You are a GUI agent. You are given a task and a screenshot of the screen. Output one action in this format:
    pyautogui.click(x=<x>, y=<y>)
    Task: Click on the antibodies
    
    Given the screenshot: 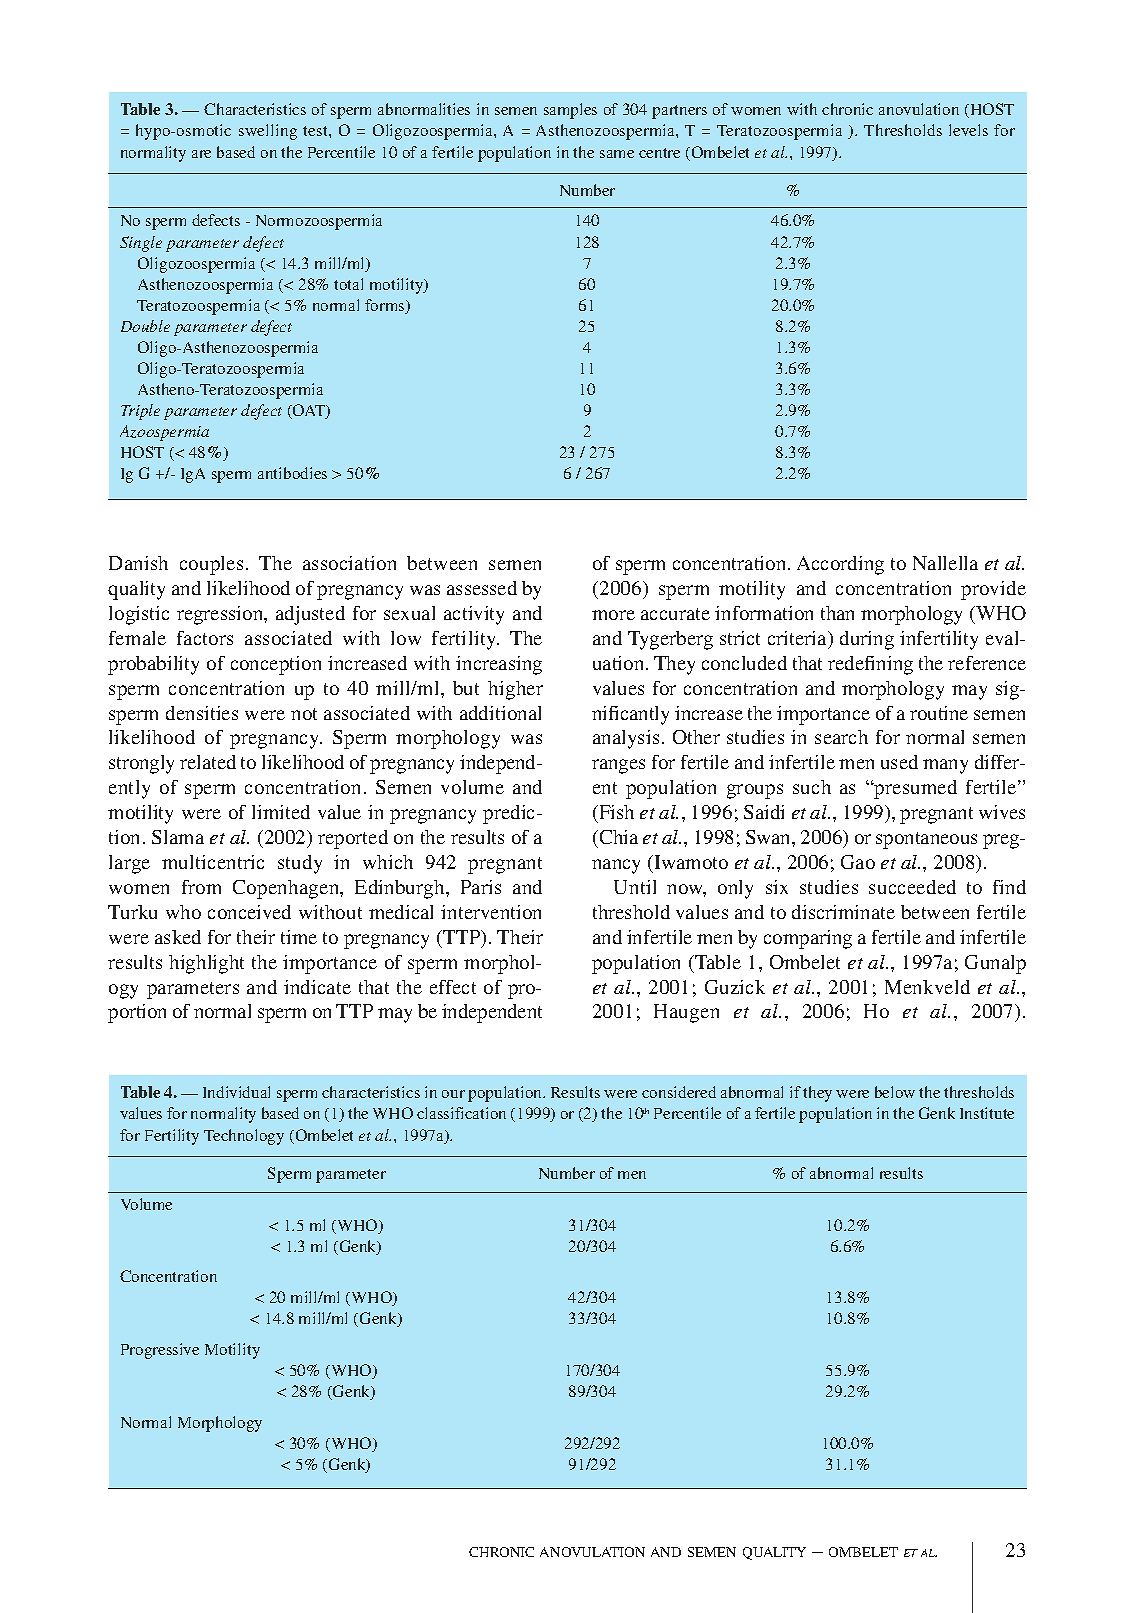 What is the action you would take?
    pyautogui.click(x=292, y=473)
